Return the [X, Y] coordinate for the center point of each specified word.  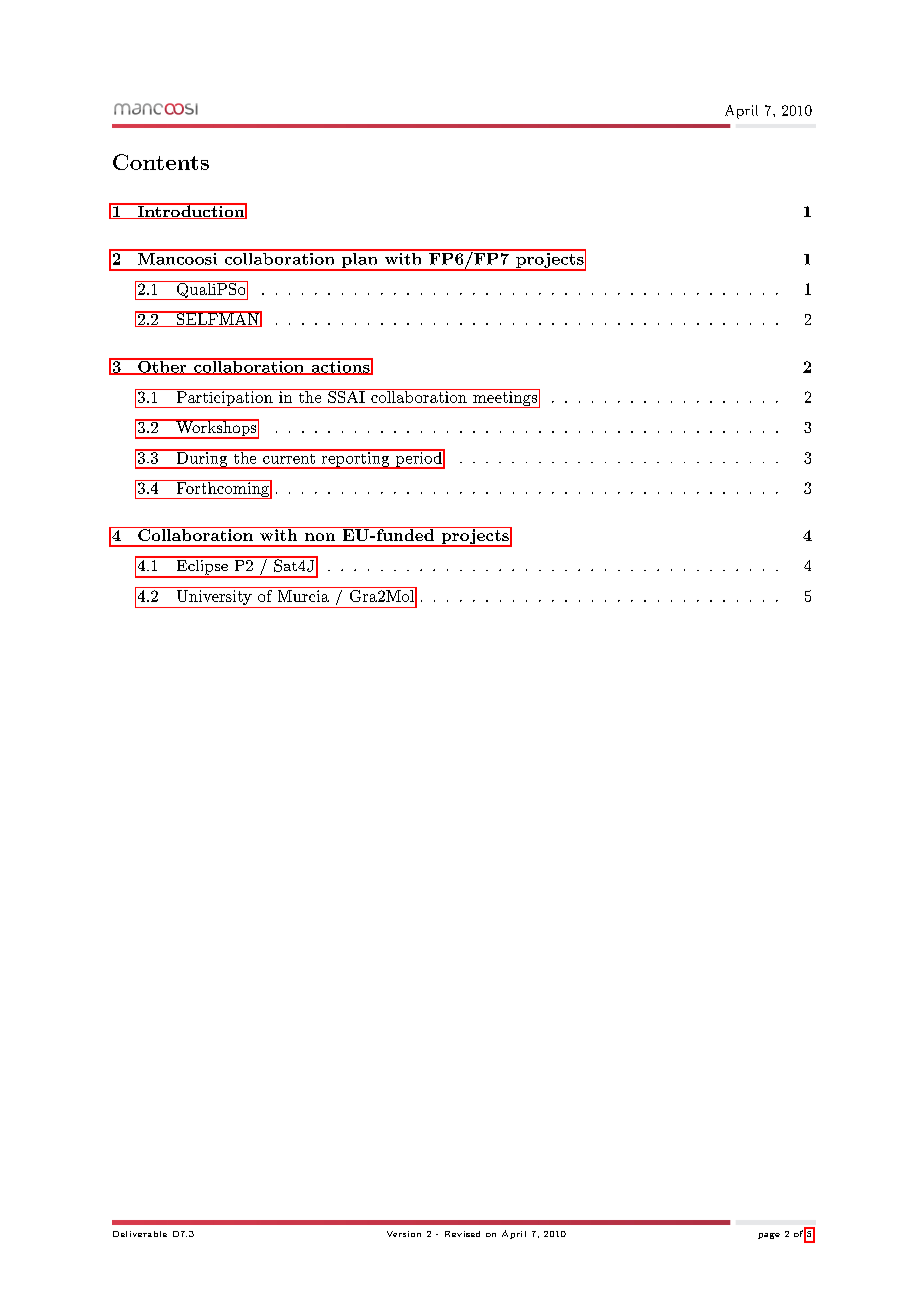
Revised [462, 1234]
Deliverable [140, 1234]
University [214, 599]
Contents [161, 162]
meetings [505, 398]
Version [404, 1234]
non [320, 537]
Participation [224, 398]
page [769, 1236]
